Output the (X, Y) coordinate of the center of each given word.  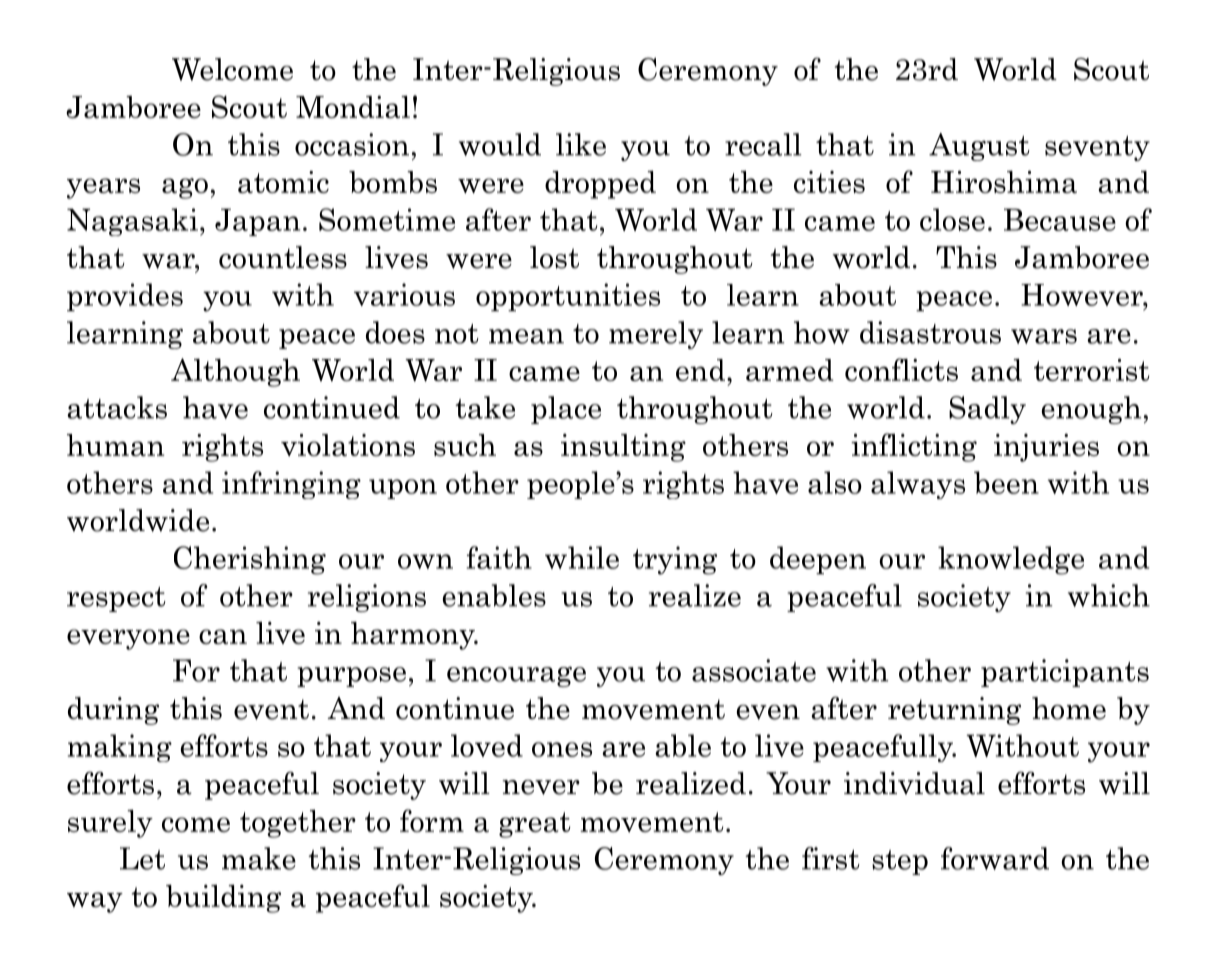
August (979, 147)
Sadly (987, 410)
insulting (623, 448)
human (115, 445)
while (582, 557)
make (259, 858)
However (1083, 295)
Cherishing (250, 560)
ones (562, 749)
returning (954, 711)
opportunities (568, 297)
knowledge (1011, 560)
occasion (352, 144)
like (581, 144)
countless (283, 257)
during (113, 711)
